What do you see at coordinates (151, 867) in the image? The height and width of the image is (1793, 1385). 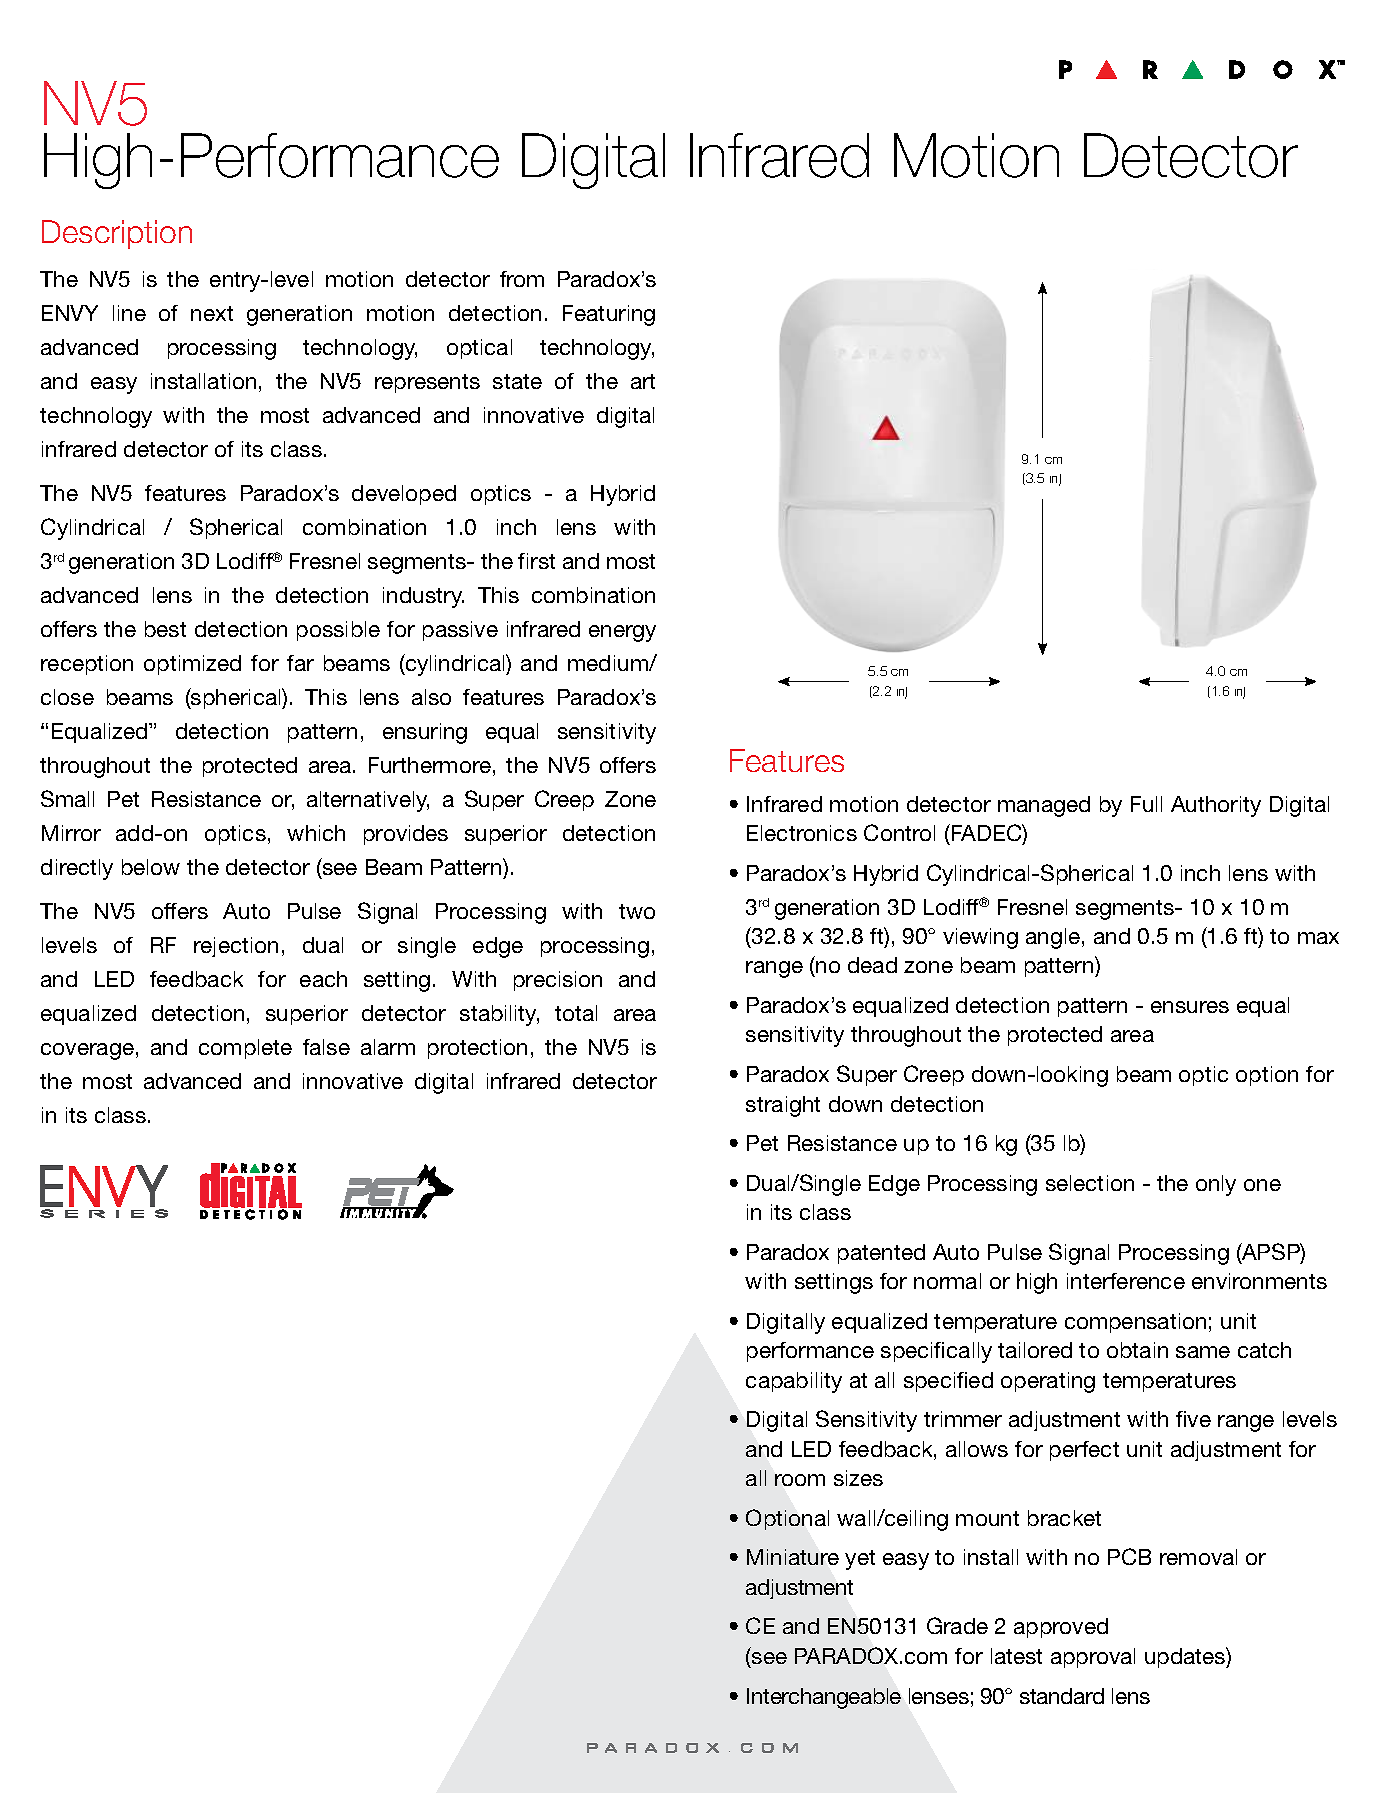 I see `below` at bounding box center [151, 867].
